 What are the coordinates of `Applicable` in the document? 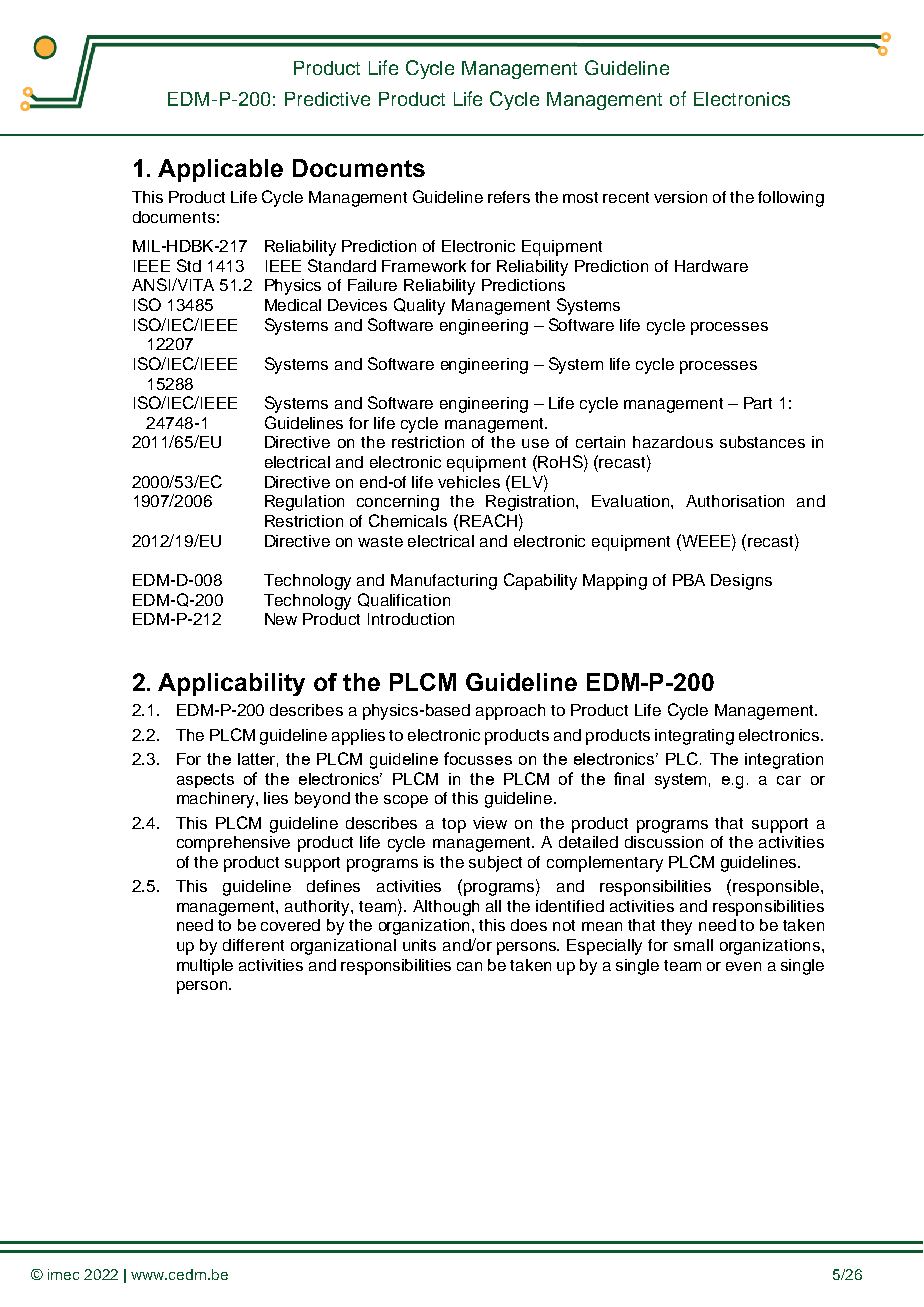 It's located at (220, 170).
